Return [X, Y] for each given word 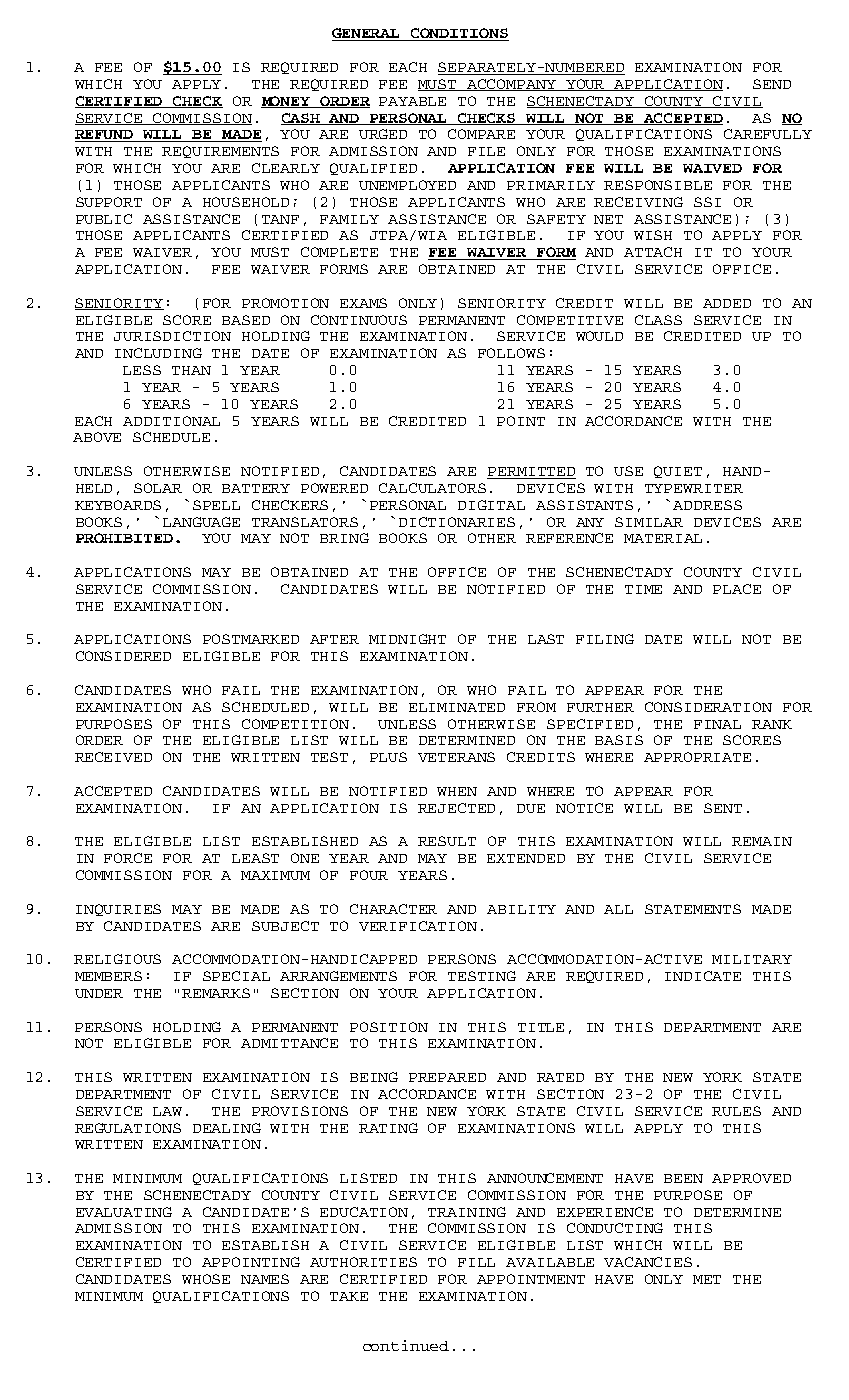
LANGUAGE [201, 522]
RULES [736, 1111]
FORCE [128, 858]
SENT [723, 808]
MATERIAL [663, 538]
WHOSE [206, 1279]
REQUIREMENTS [220, 152]
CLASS [658, 320]
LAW [167, 1111]
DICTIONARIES [457, 522]
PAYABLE [412, 101]
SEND [772, 84]
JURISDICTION [172, 336]
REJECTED [456, 808]
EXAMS [363, 303]
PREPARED [447, 1077]
